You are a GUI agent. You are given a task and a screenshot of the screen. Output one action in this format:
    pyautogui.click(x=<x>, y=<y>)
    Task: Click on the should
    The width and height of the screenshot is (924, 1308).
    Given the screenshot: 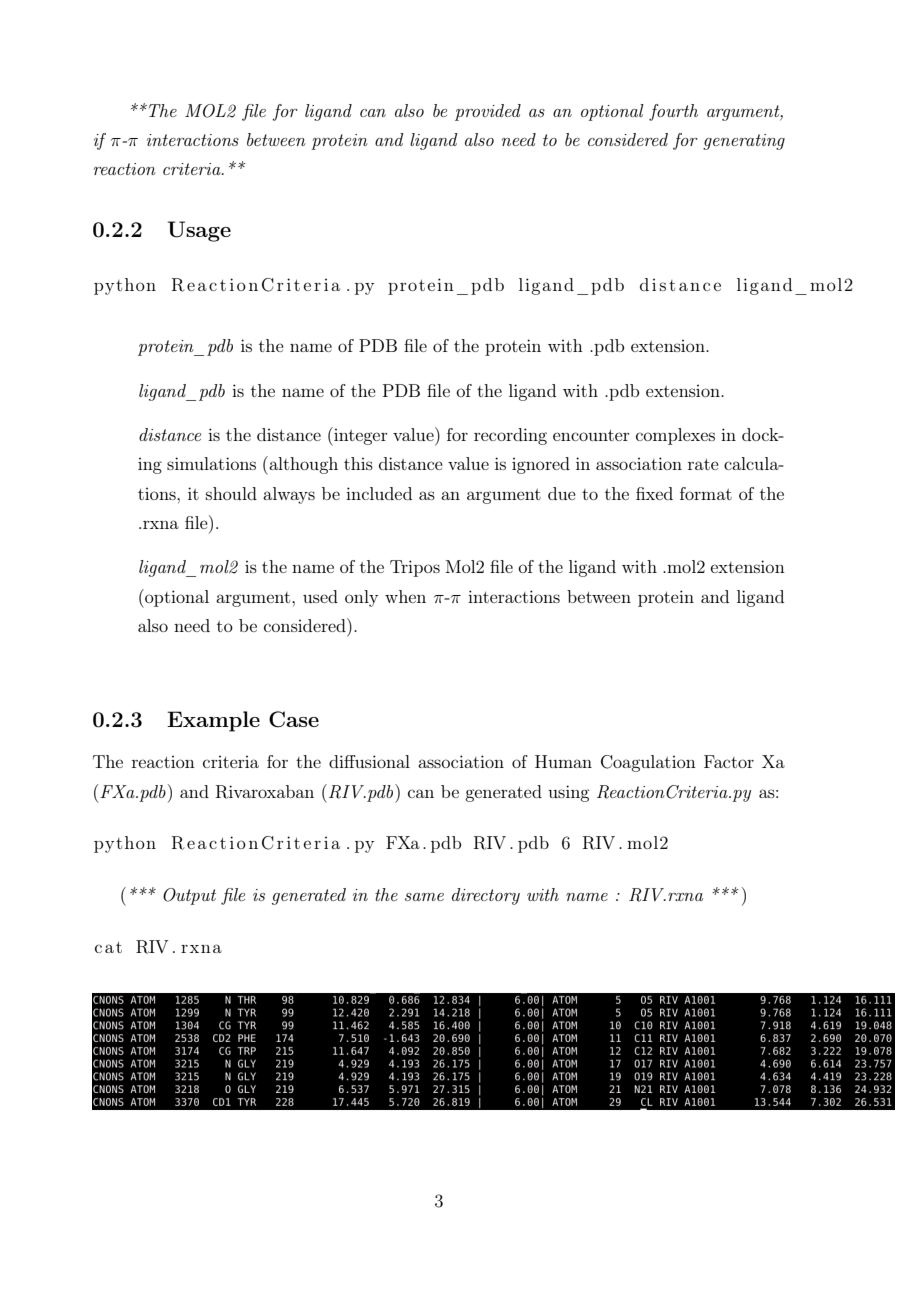 What is the action you would take?
    pyautogui.click(x=231, y=493)
